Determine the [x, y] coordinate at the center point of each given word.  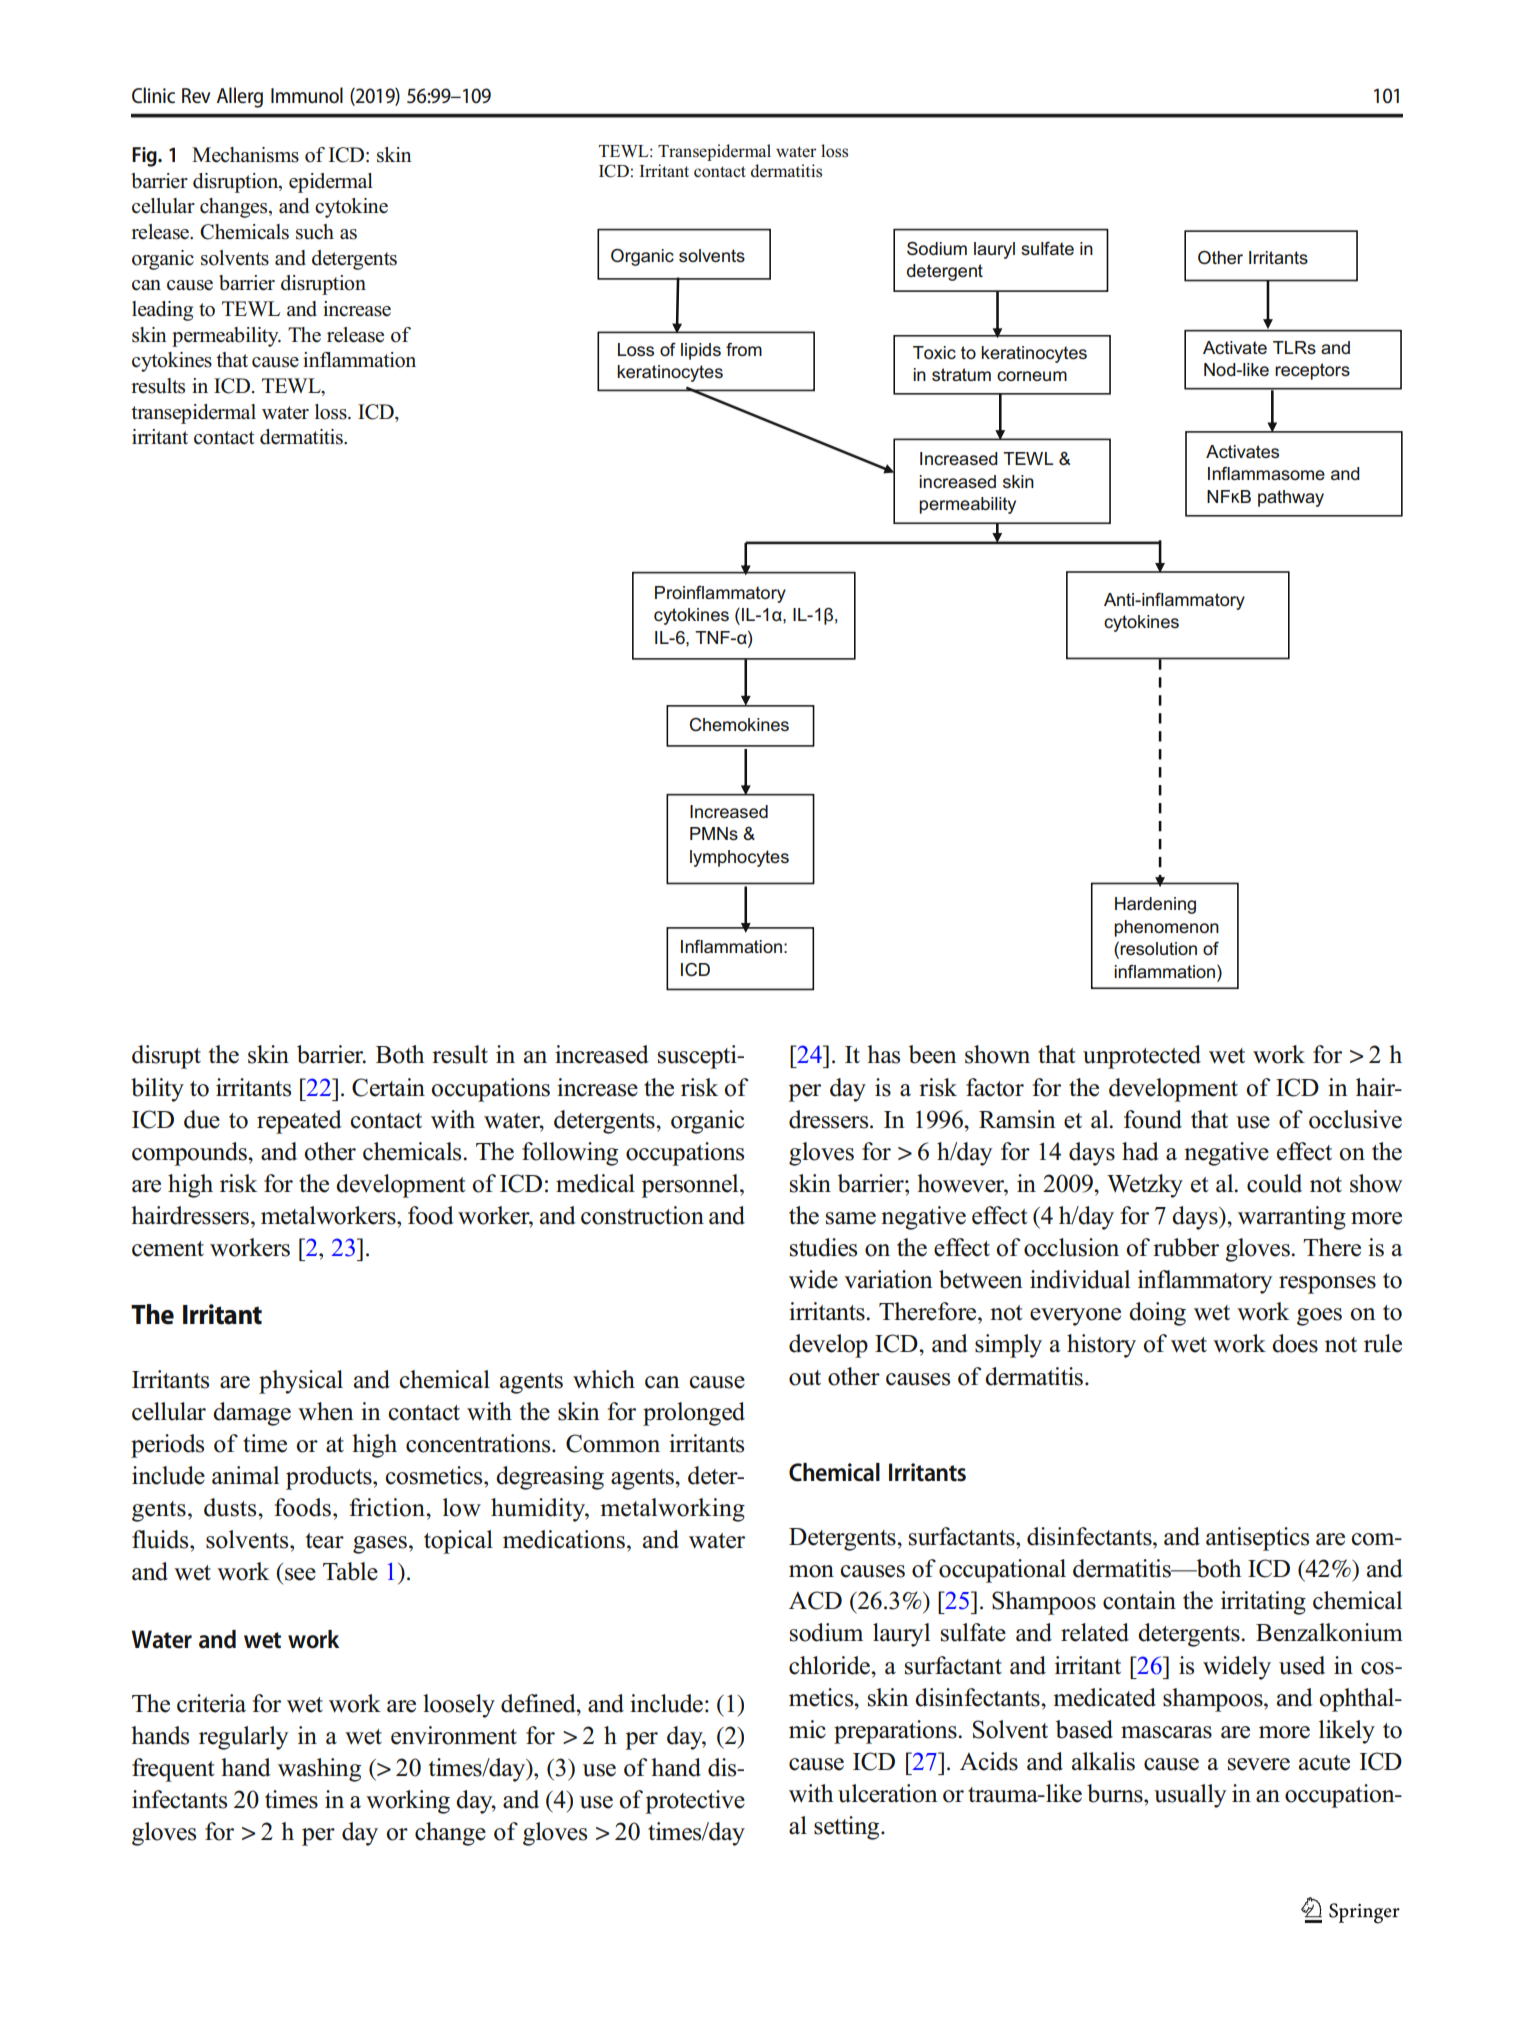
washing [319, 1770]
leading [162, 311]
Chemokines [739, 725]
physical [301, 1382]
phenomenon [1166, 928]
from [744, 349]
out [805, 1378]
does [1295, 1343]
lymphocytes [739, 858]
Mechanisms [245, 155]
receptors [1312, 371]
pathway [1291, 498]
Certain [388, 1087]
